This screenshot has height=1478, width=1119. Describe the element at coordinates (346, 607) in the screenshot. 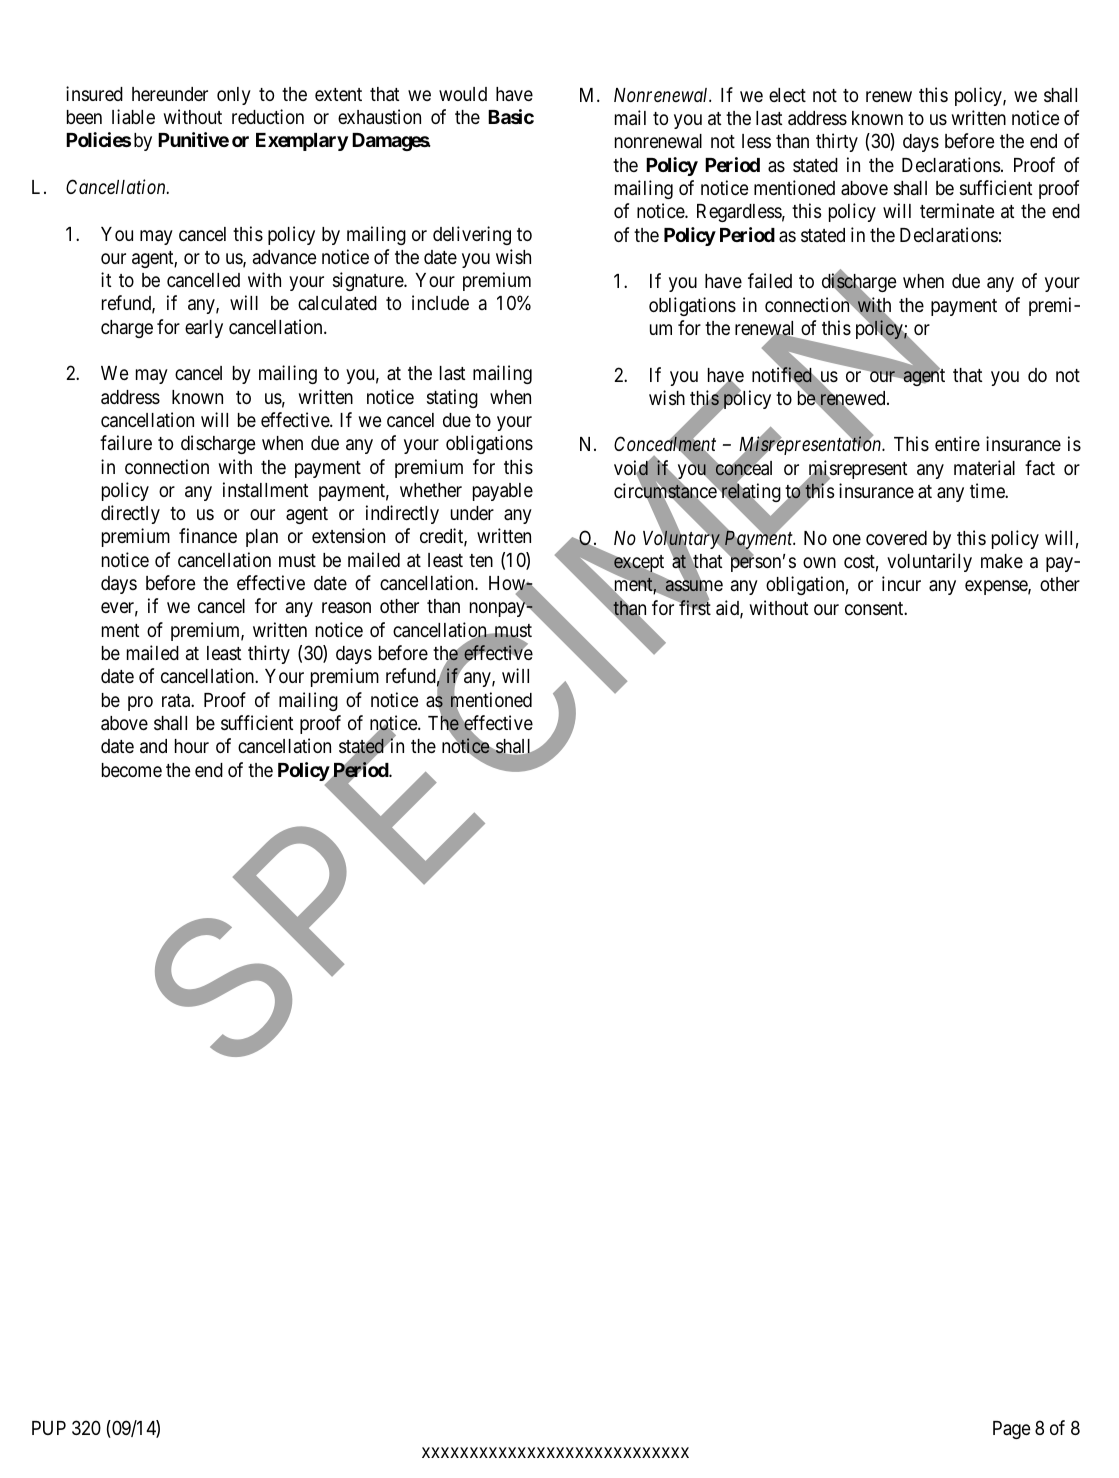

I see `reason` at that location.
